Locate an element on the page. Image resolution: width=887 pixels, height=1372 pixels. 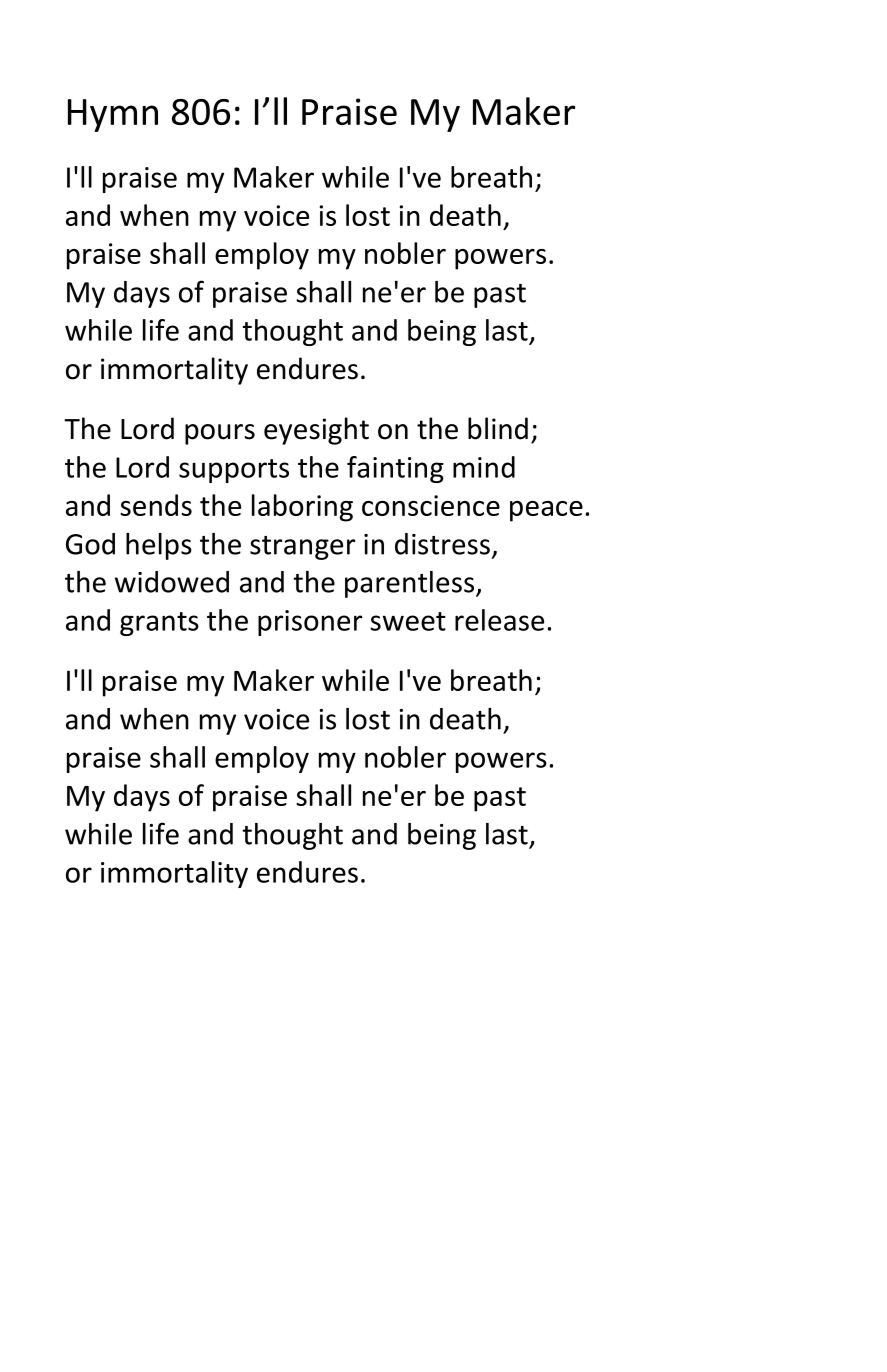
Hymn is located at coordinates (113, 115).
